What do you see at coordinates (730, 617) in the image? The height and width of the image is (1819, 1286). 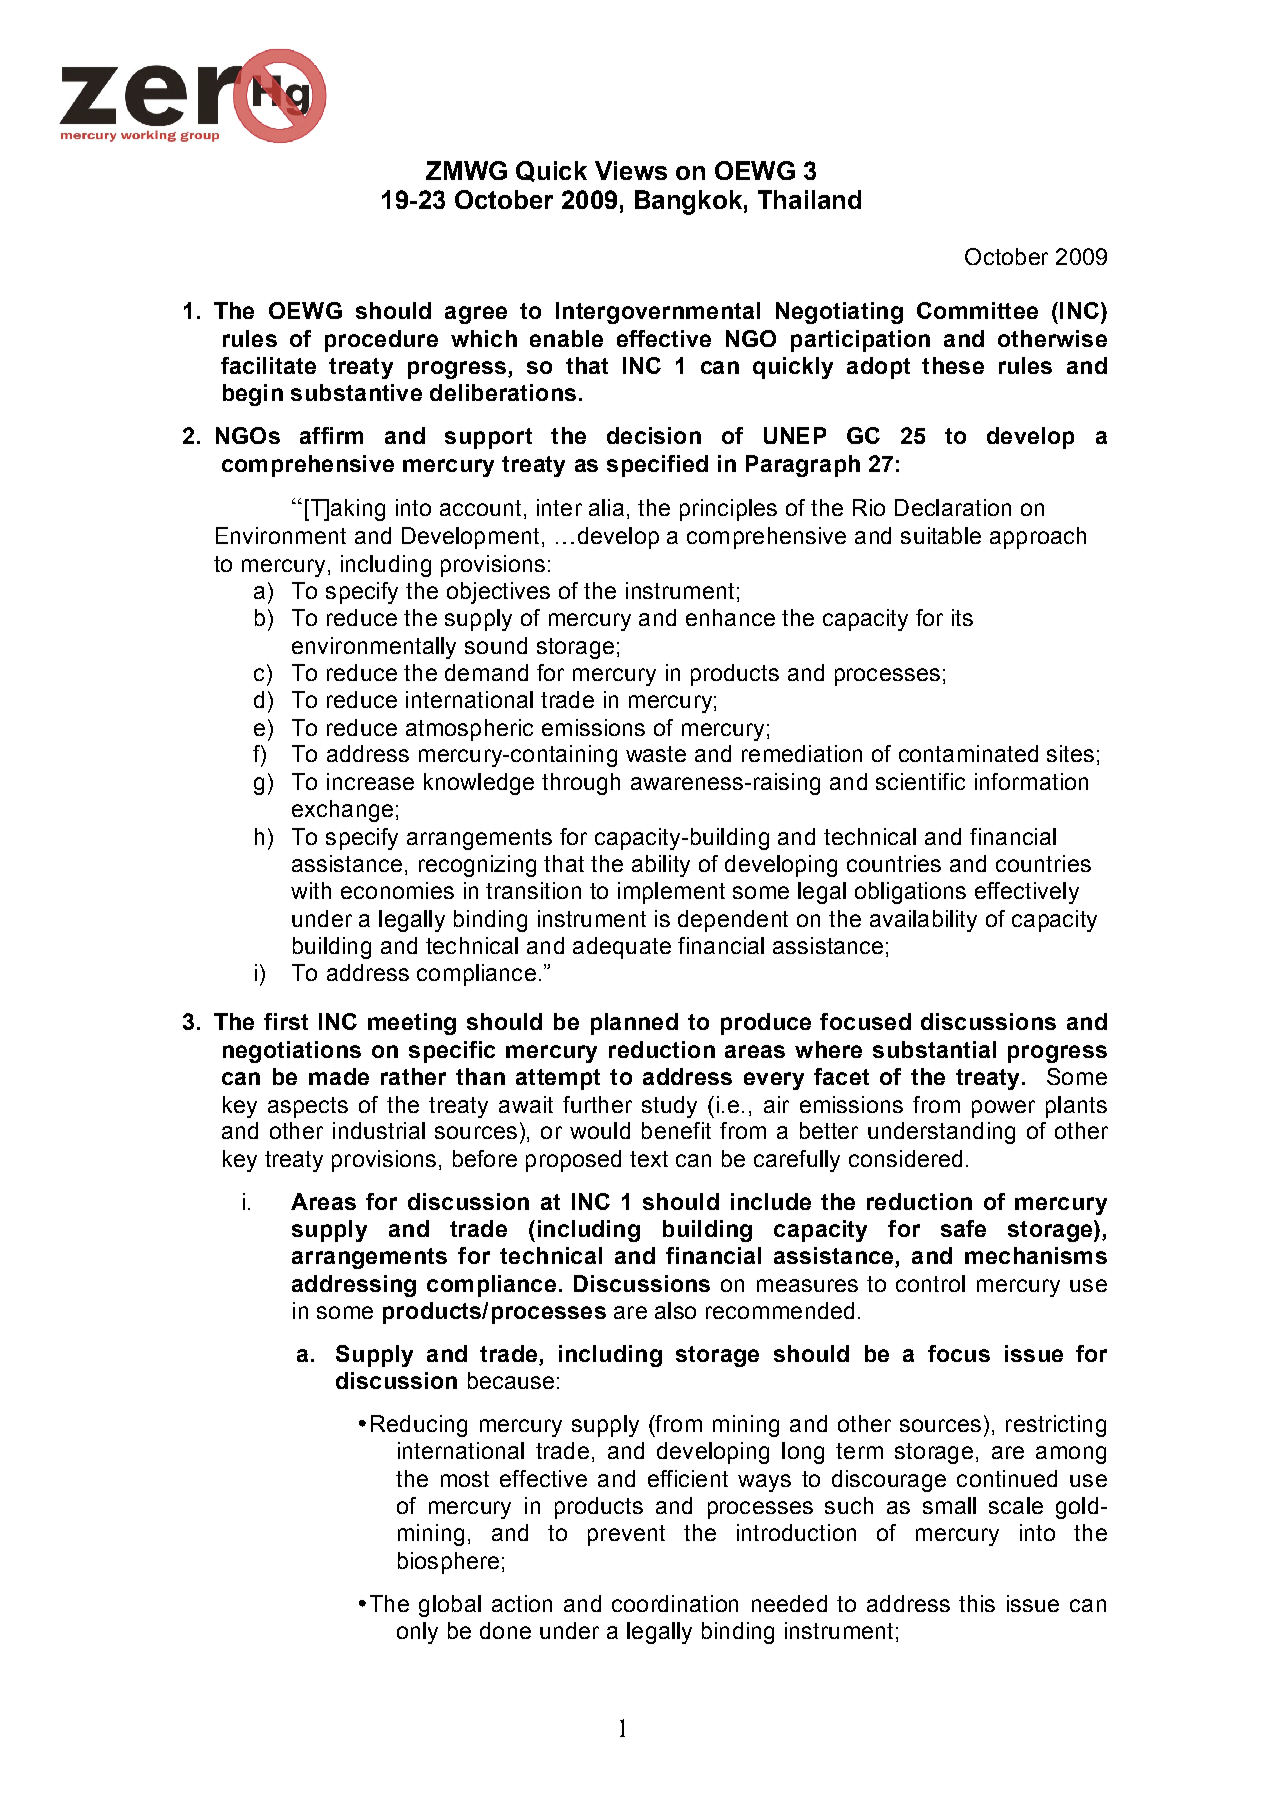 I see `enhance` at bounding box center [730, 617].
